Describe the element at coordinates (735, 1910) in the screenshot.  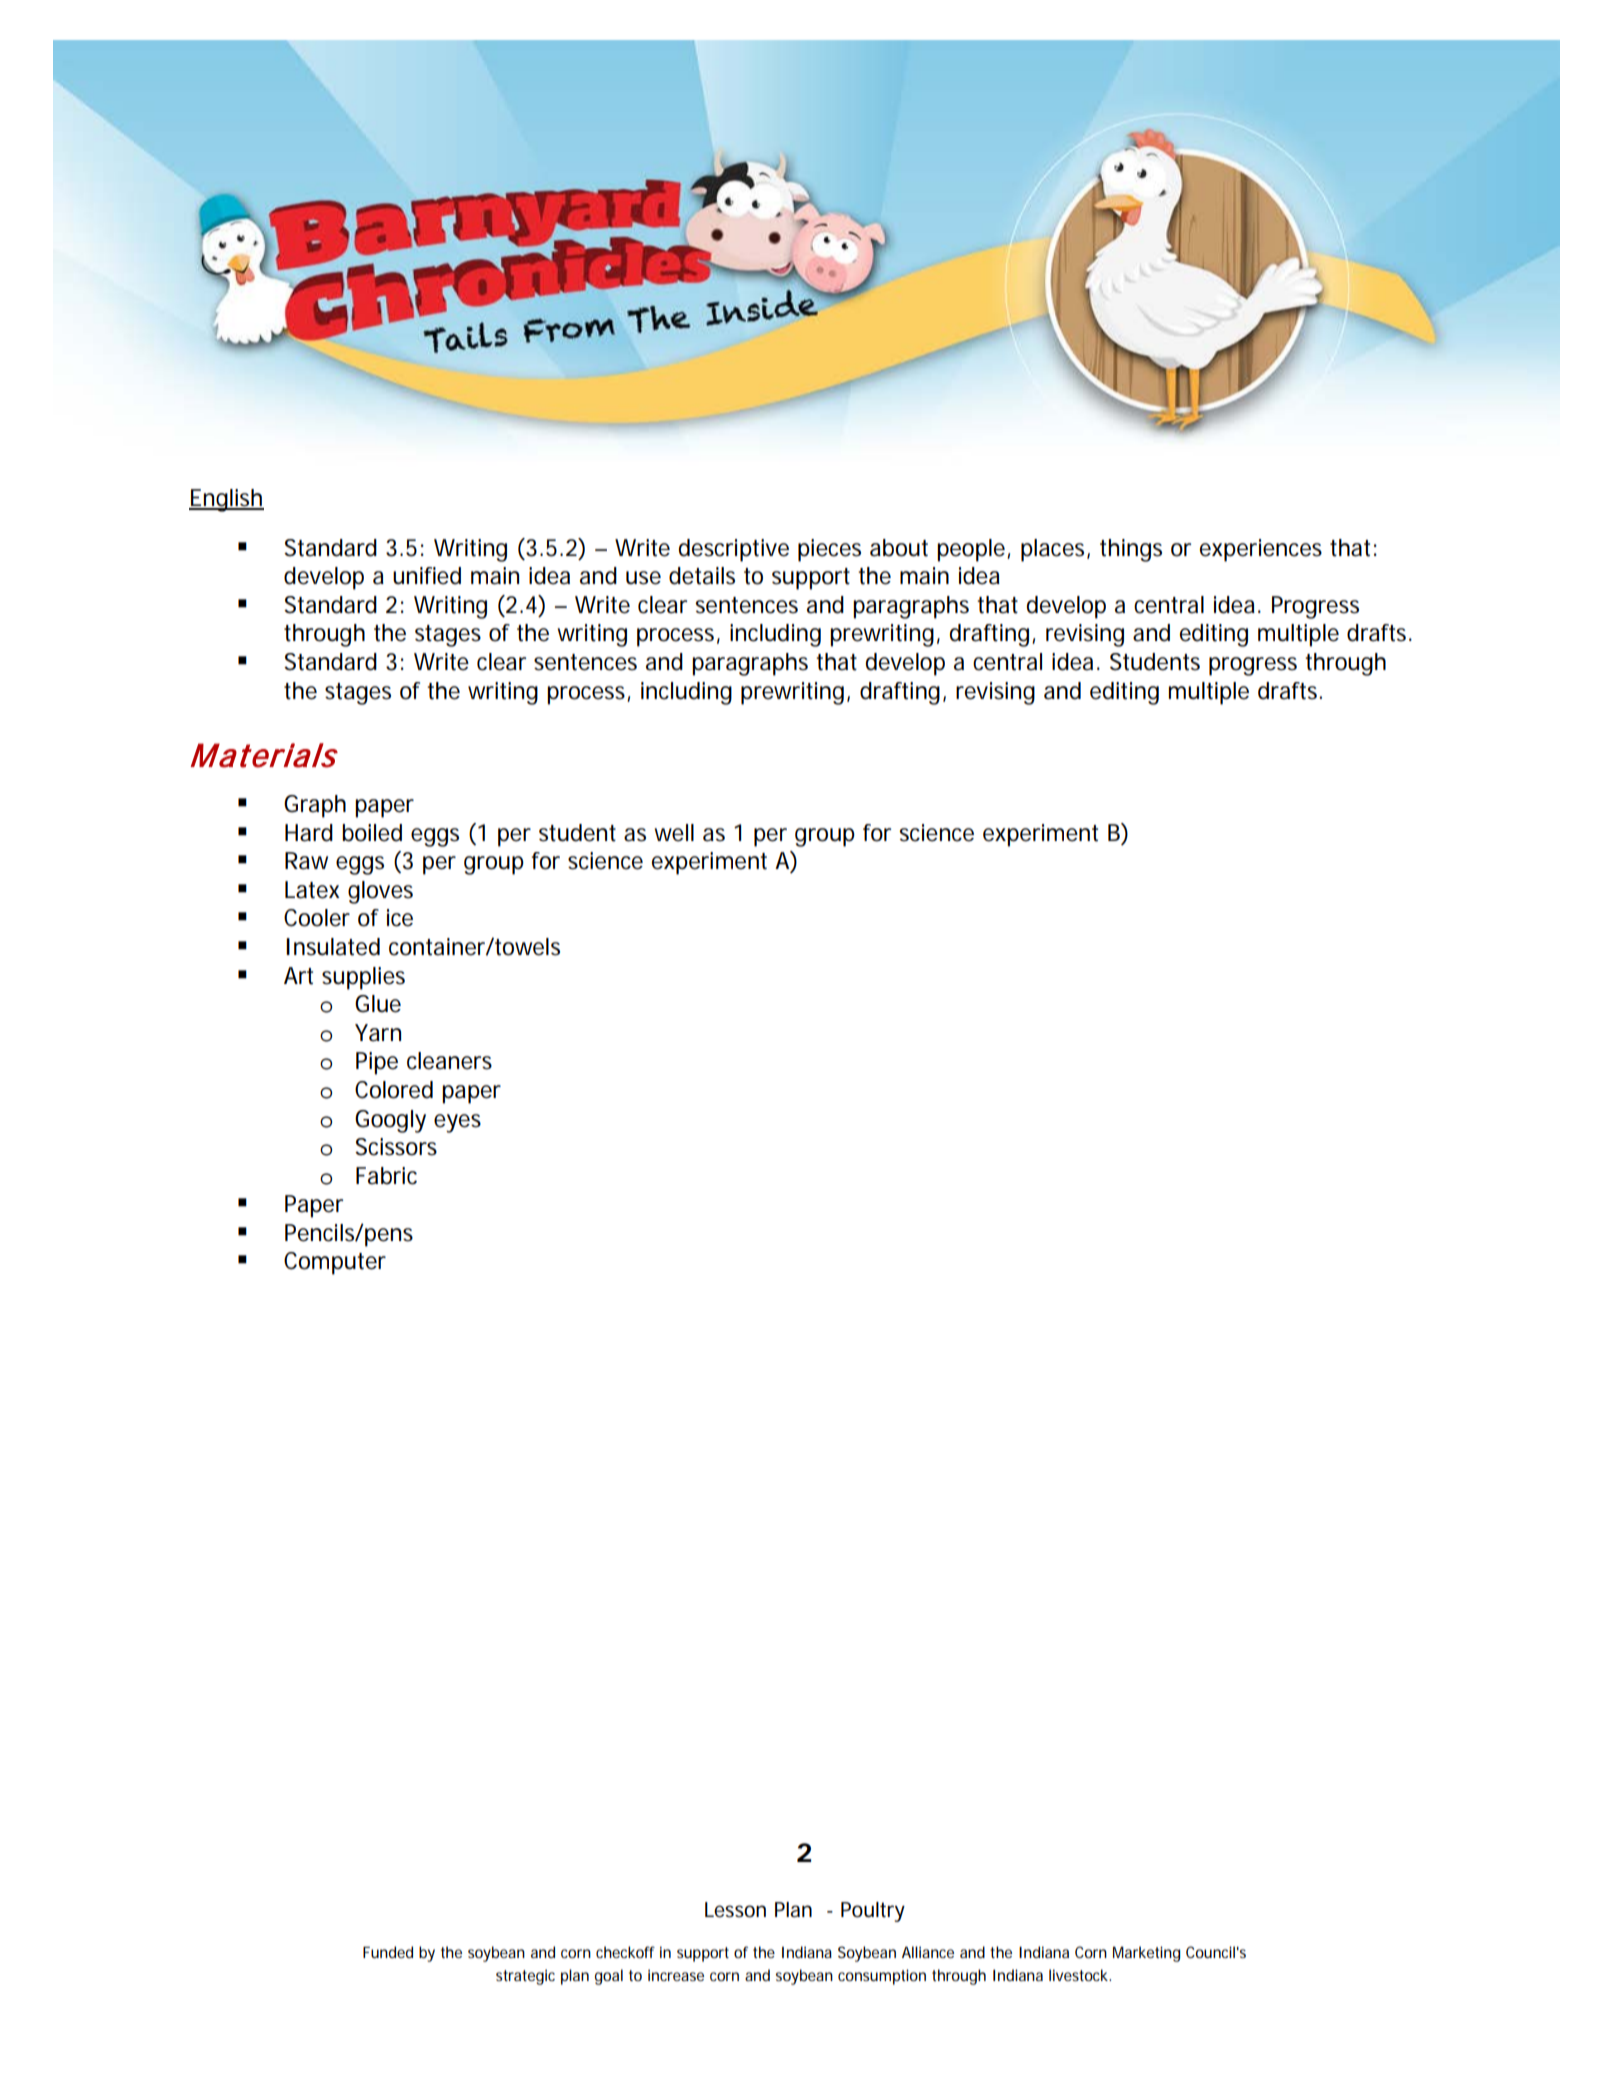
I see `Lesson` at that location.
